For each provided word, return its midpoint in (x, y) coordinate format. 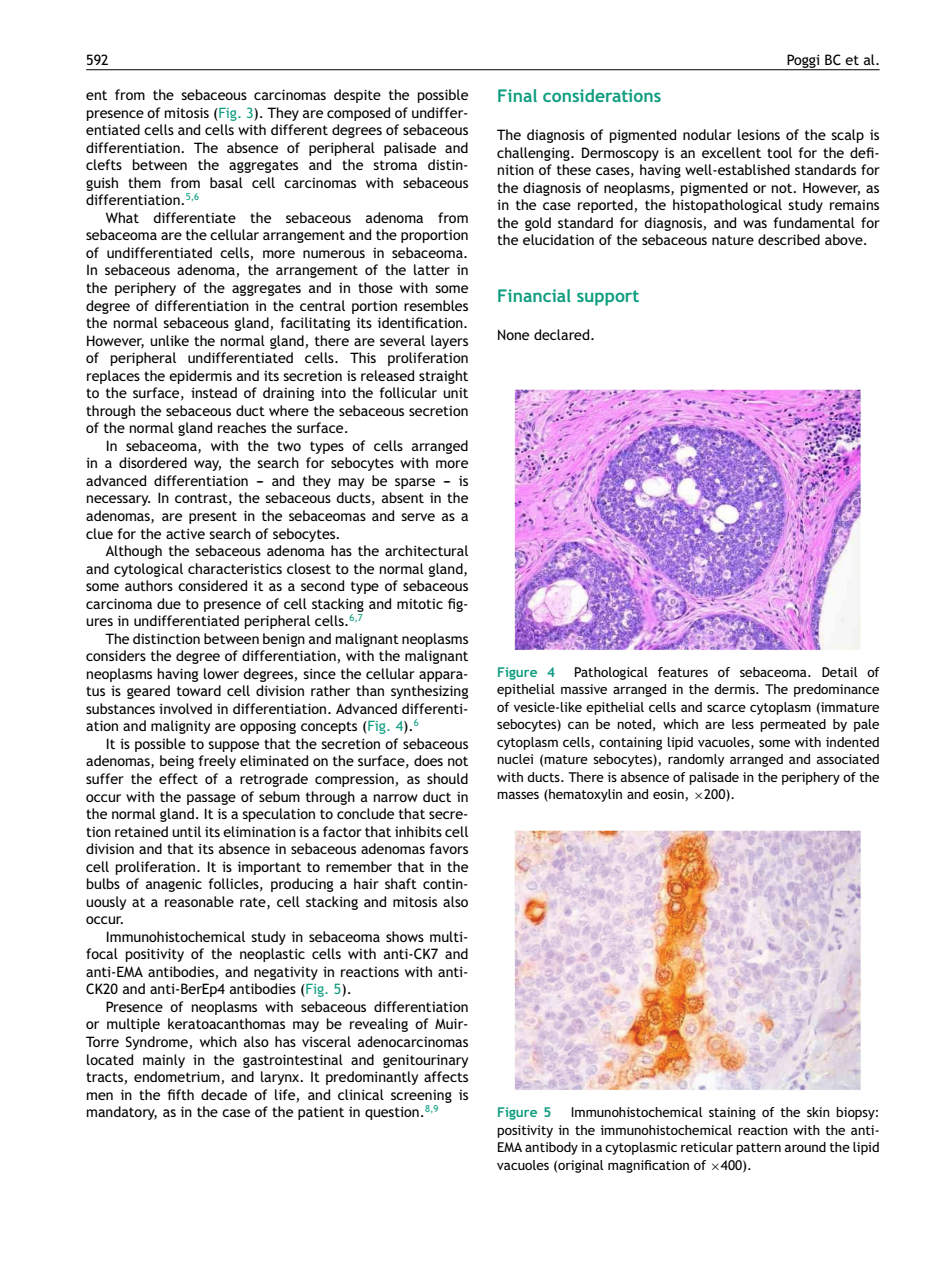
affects (446, 1076)
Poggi (803, 62)
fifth (180, 1094)
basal (226, 182)
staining (732, 1113)
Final (517, 95)
